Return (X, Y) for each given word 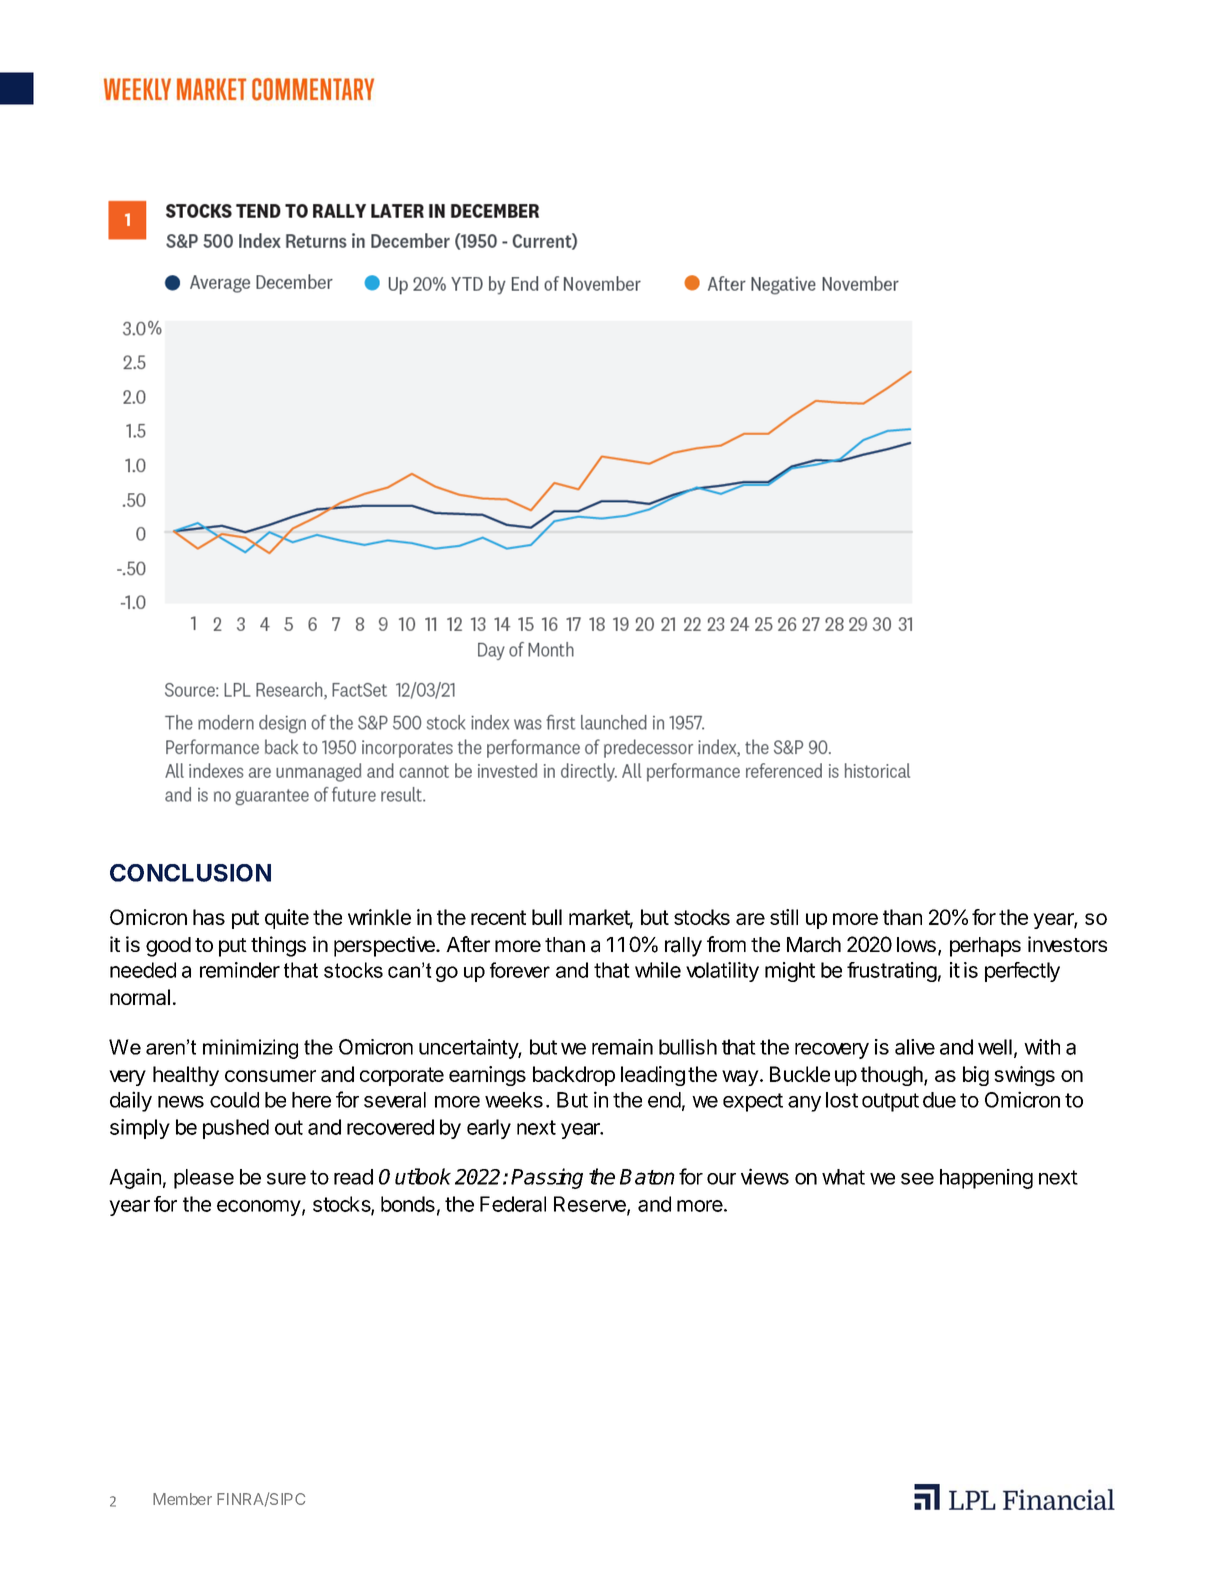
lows (916, 944)
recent (498, 917)
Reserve (591, 1205)
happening (986, 1179)
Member (182, 1499)
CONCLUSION (190, 873)
